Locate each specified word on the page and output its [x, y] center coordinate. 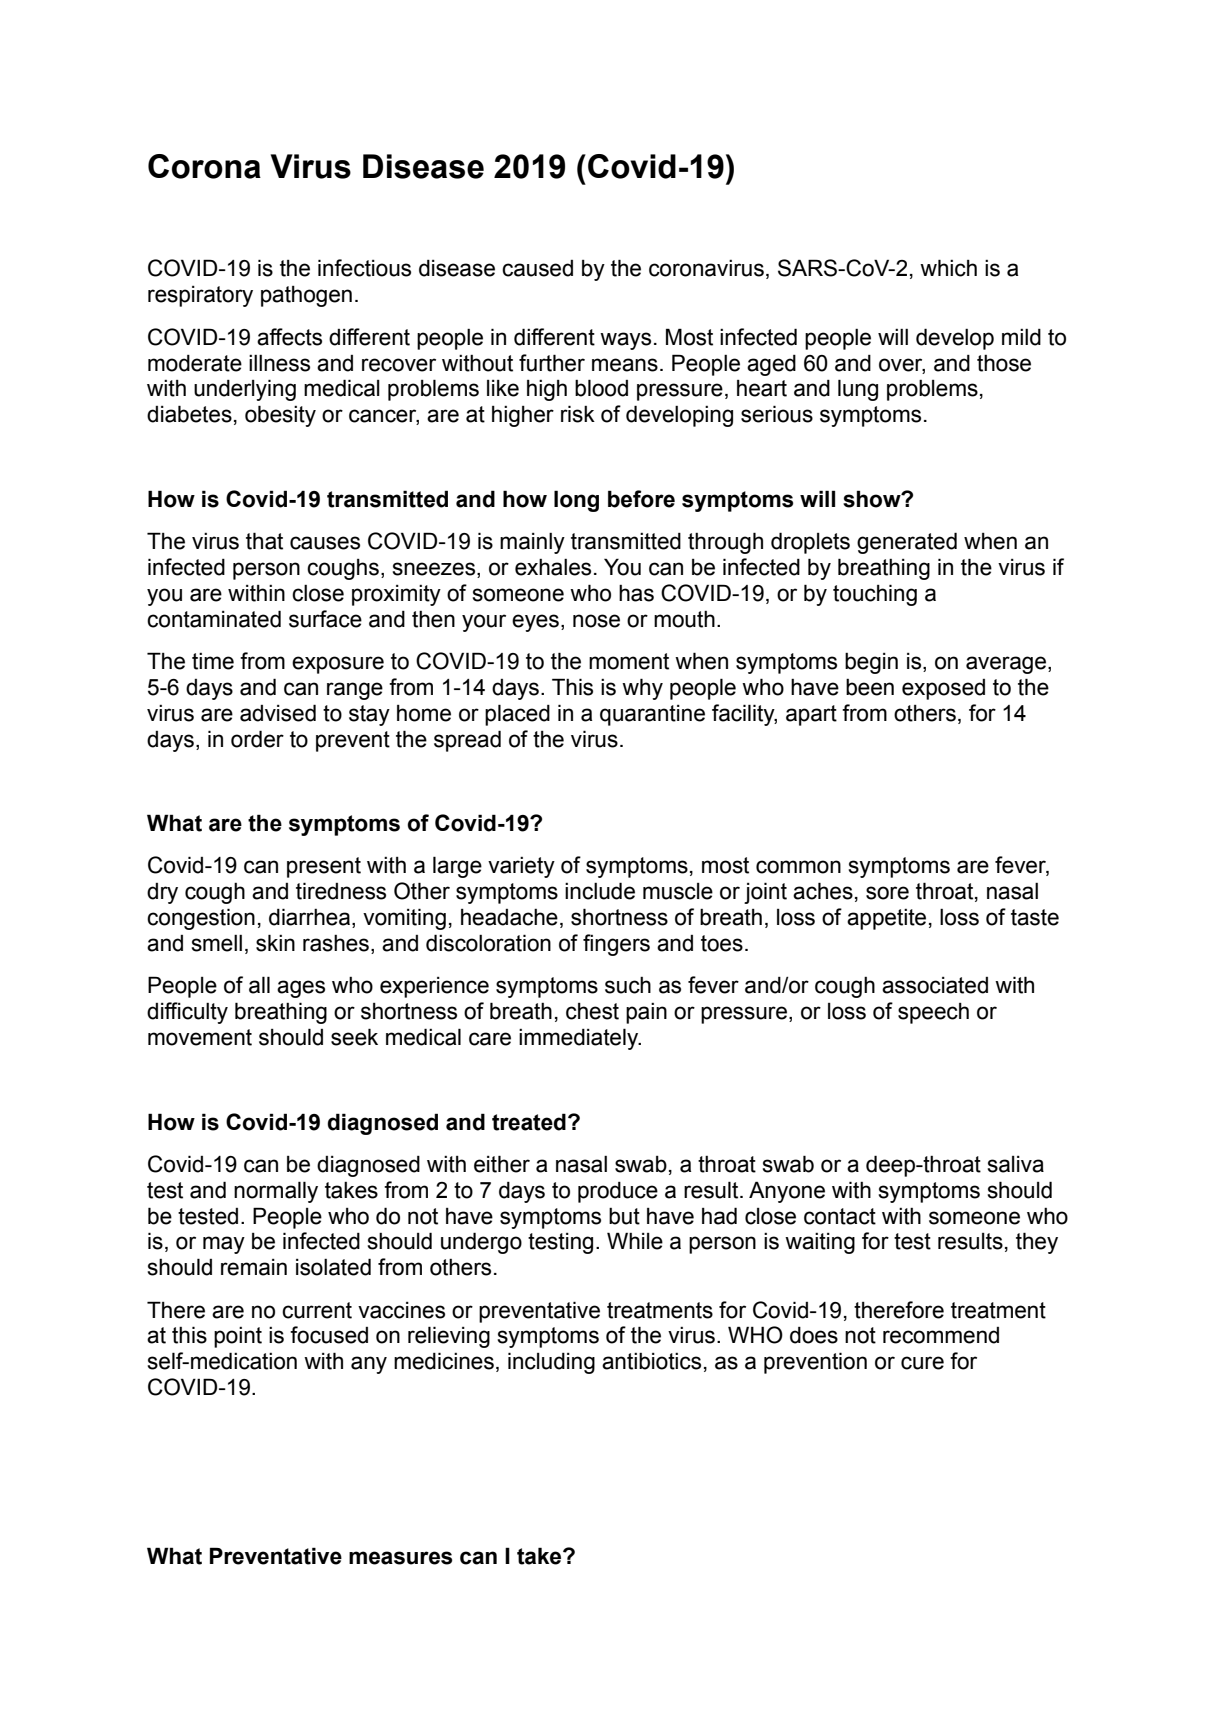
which [948, 268]
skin [275, 943]
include [600, 891]
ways [625, 341]
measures [400, 1558]
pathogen [306, 296]
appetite [886, 919]
